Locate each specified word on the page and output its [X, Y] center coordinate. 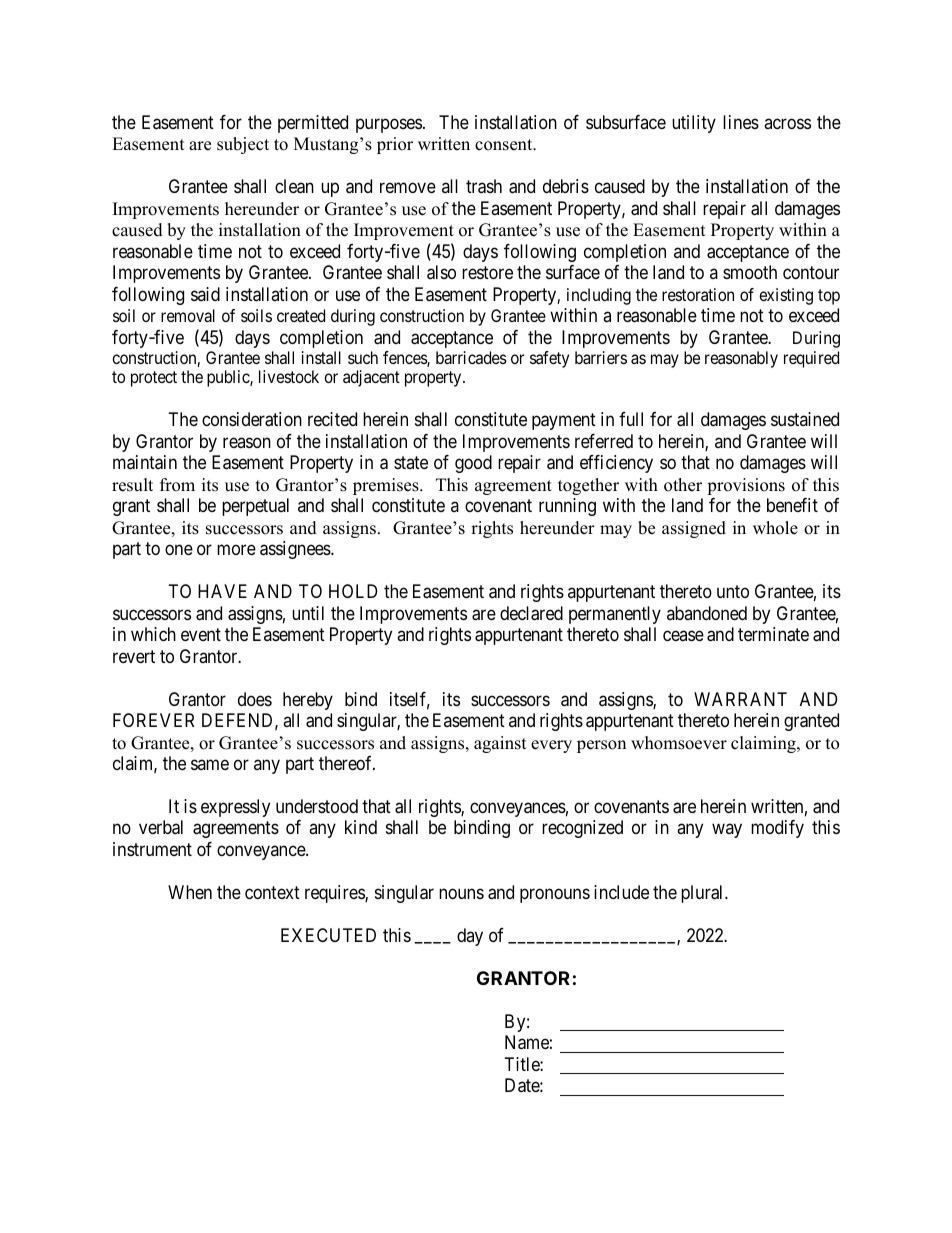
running [567, 507]
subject [243, 145]
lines [741, 122]
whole [775, 528]
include [621, 892]
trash [484, 186]
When [190, 892]
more [236, 550]
